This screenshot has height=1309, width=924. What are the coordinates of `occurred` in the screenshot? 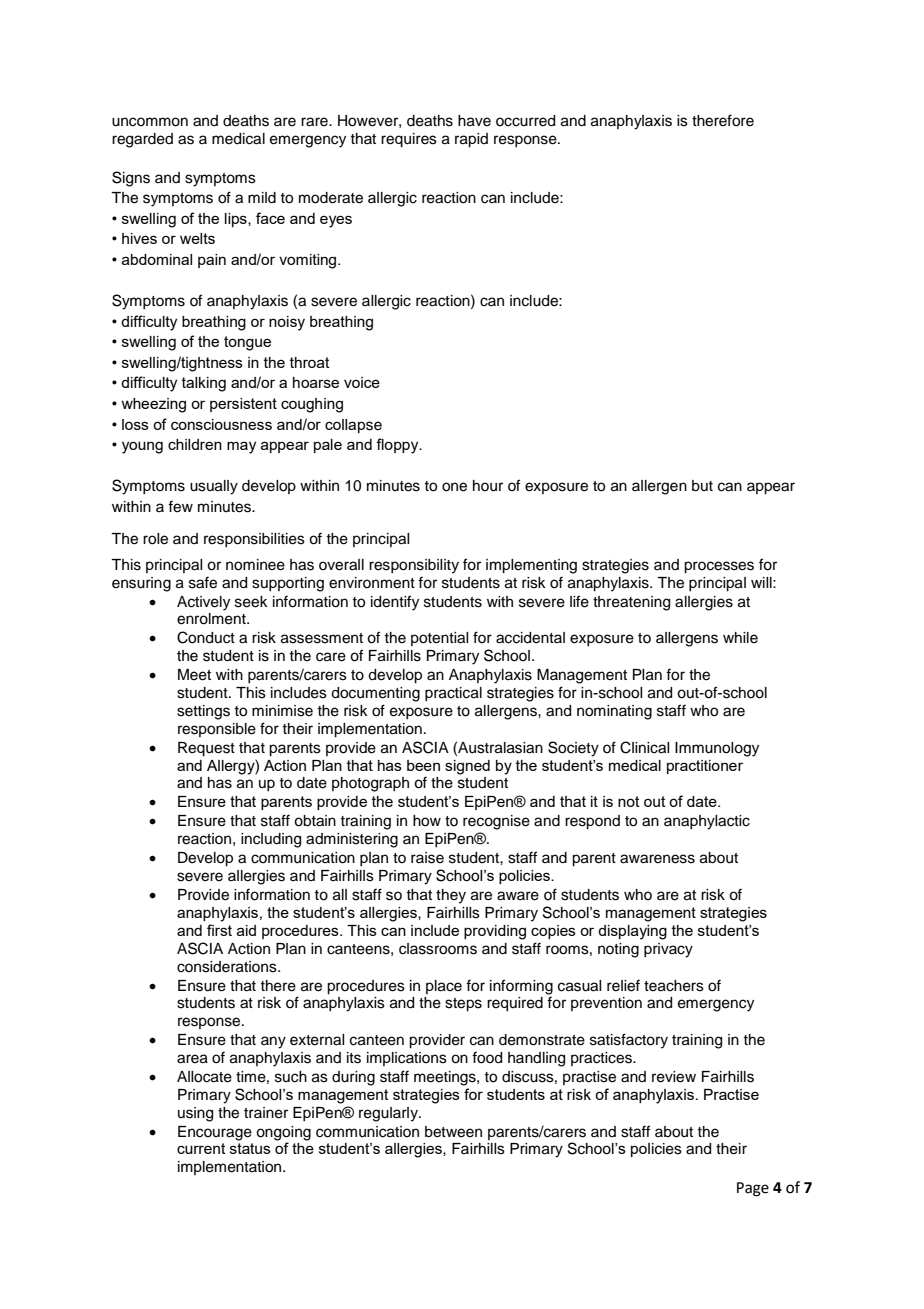 It's located at (525, 121).
